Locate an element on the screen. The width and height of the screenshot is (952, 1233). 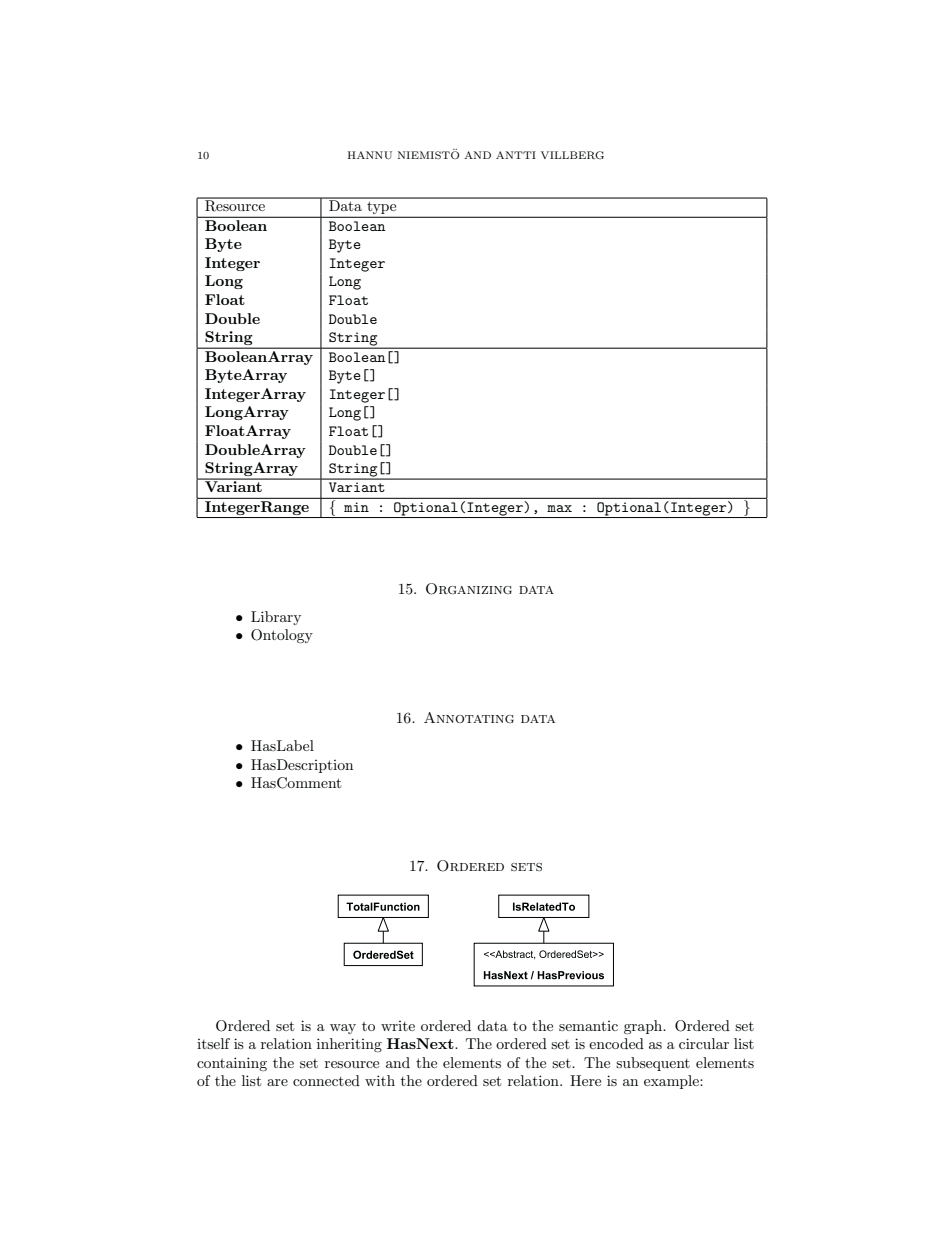
graph is located at coordinates (644, 1027).
